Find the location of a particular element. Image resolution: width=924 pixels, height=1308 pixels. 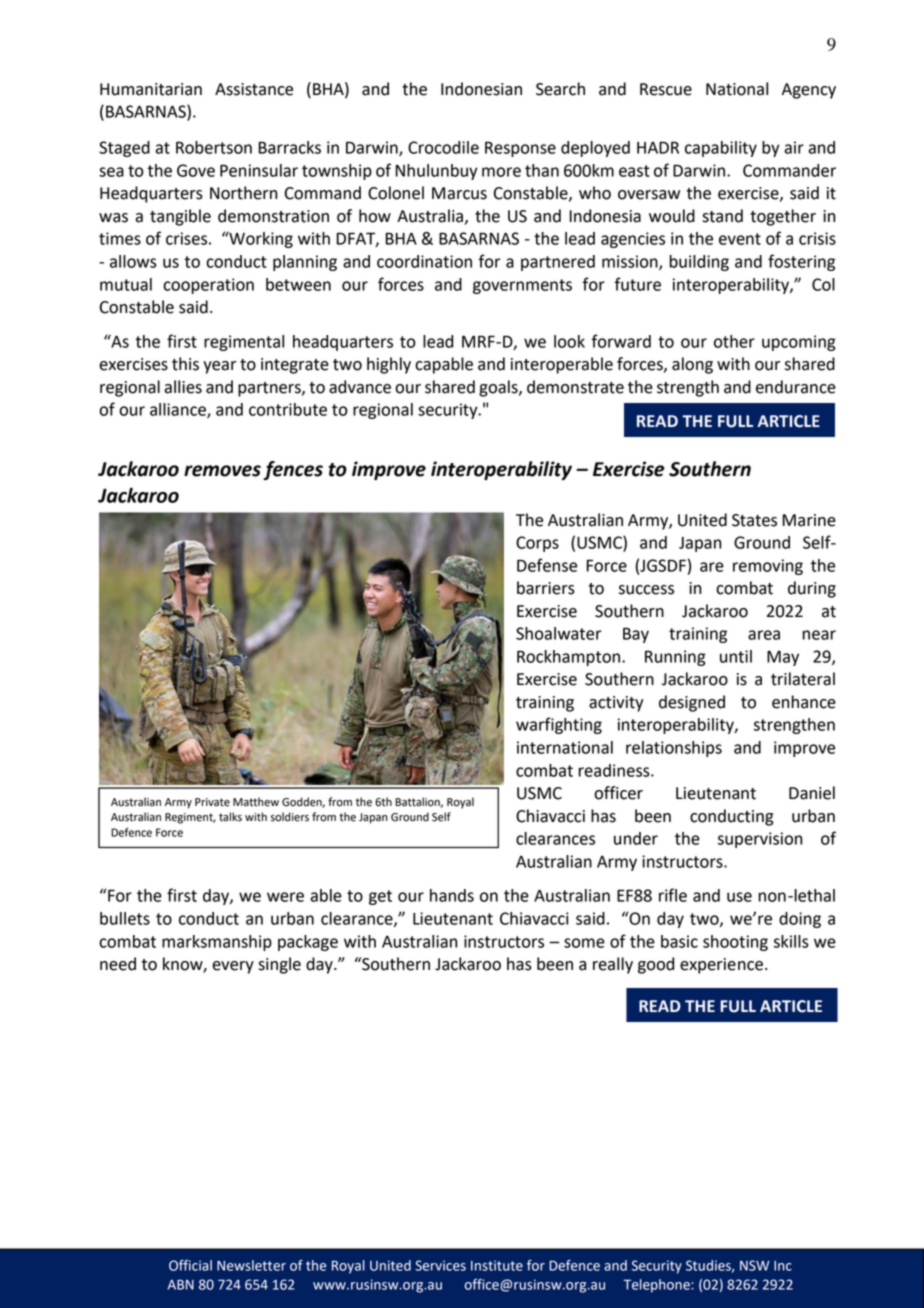

capability is located at coordinates (721, 149).
